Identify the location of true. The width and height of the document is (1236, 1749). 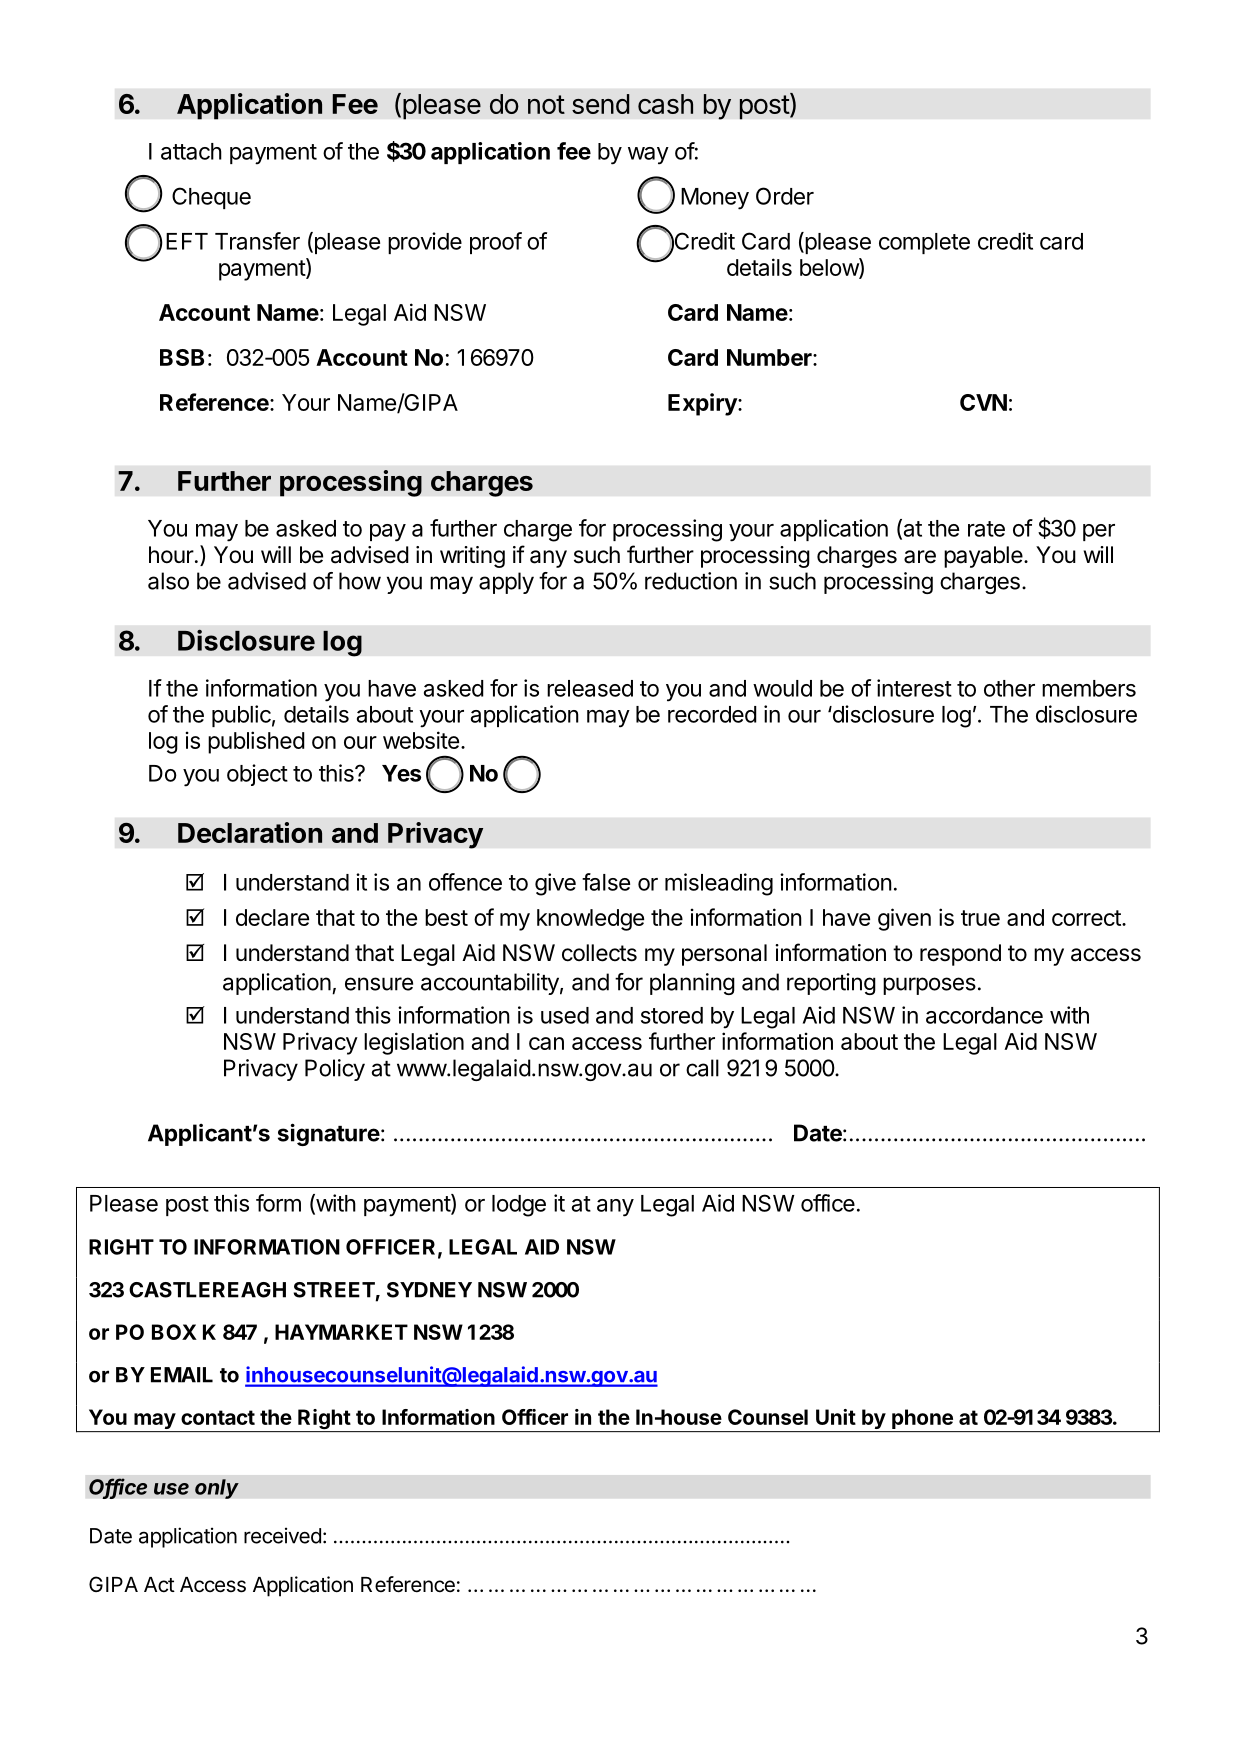
(980, 918).
